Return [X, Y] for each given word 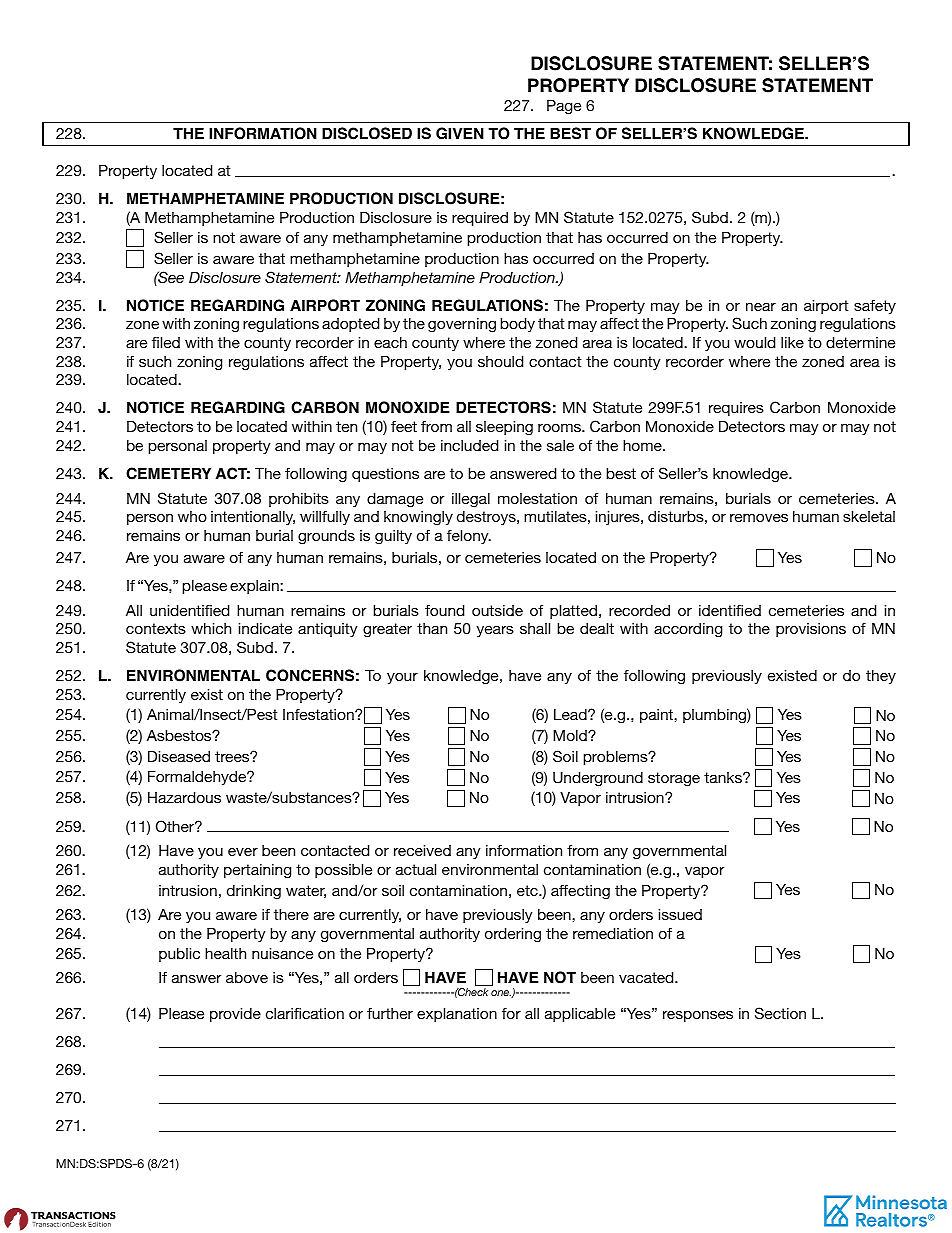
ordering [513, 935]
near [761, 306]
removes [759, 517]
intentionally [253, 518]
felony [469, 537]
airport [826, 307]
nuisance [282, 953]
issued [680, 914]
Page [564, 107]
